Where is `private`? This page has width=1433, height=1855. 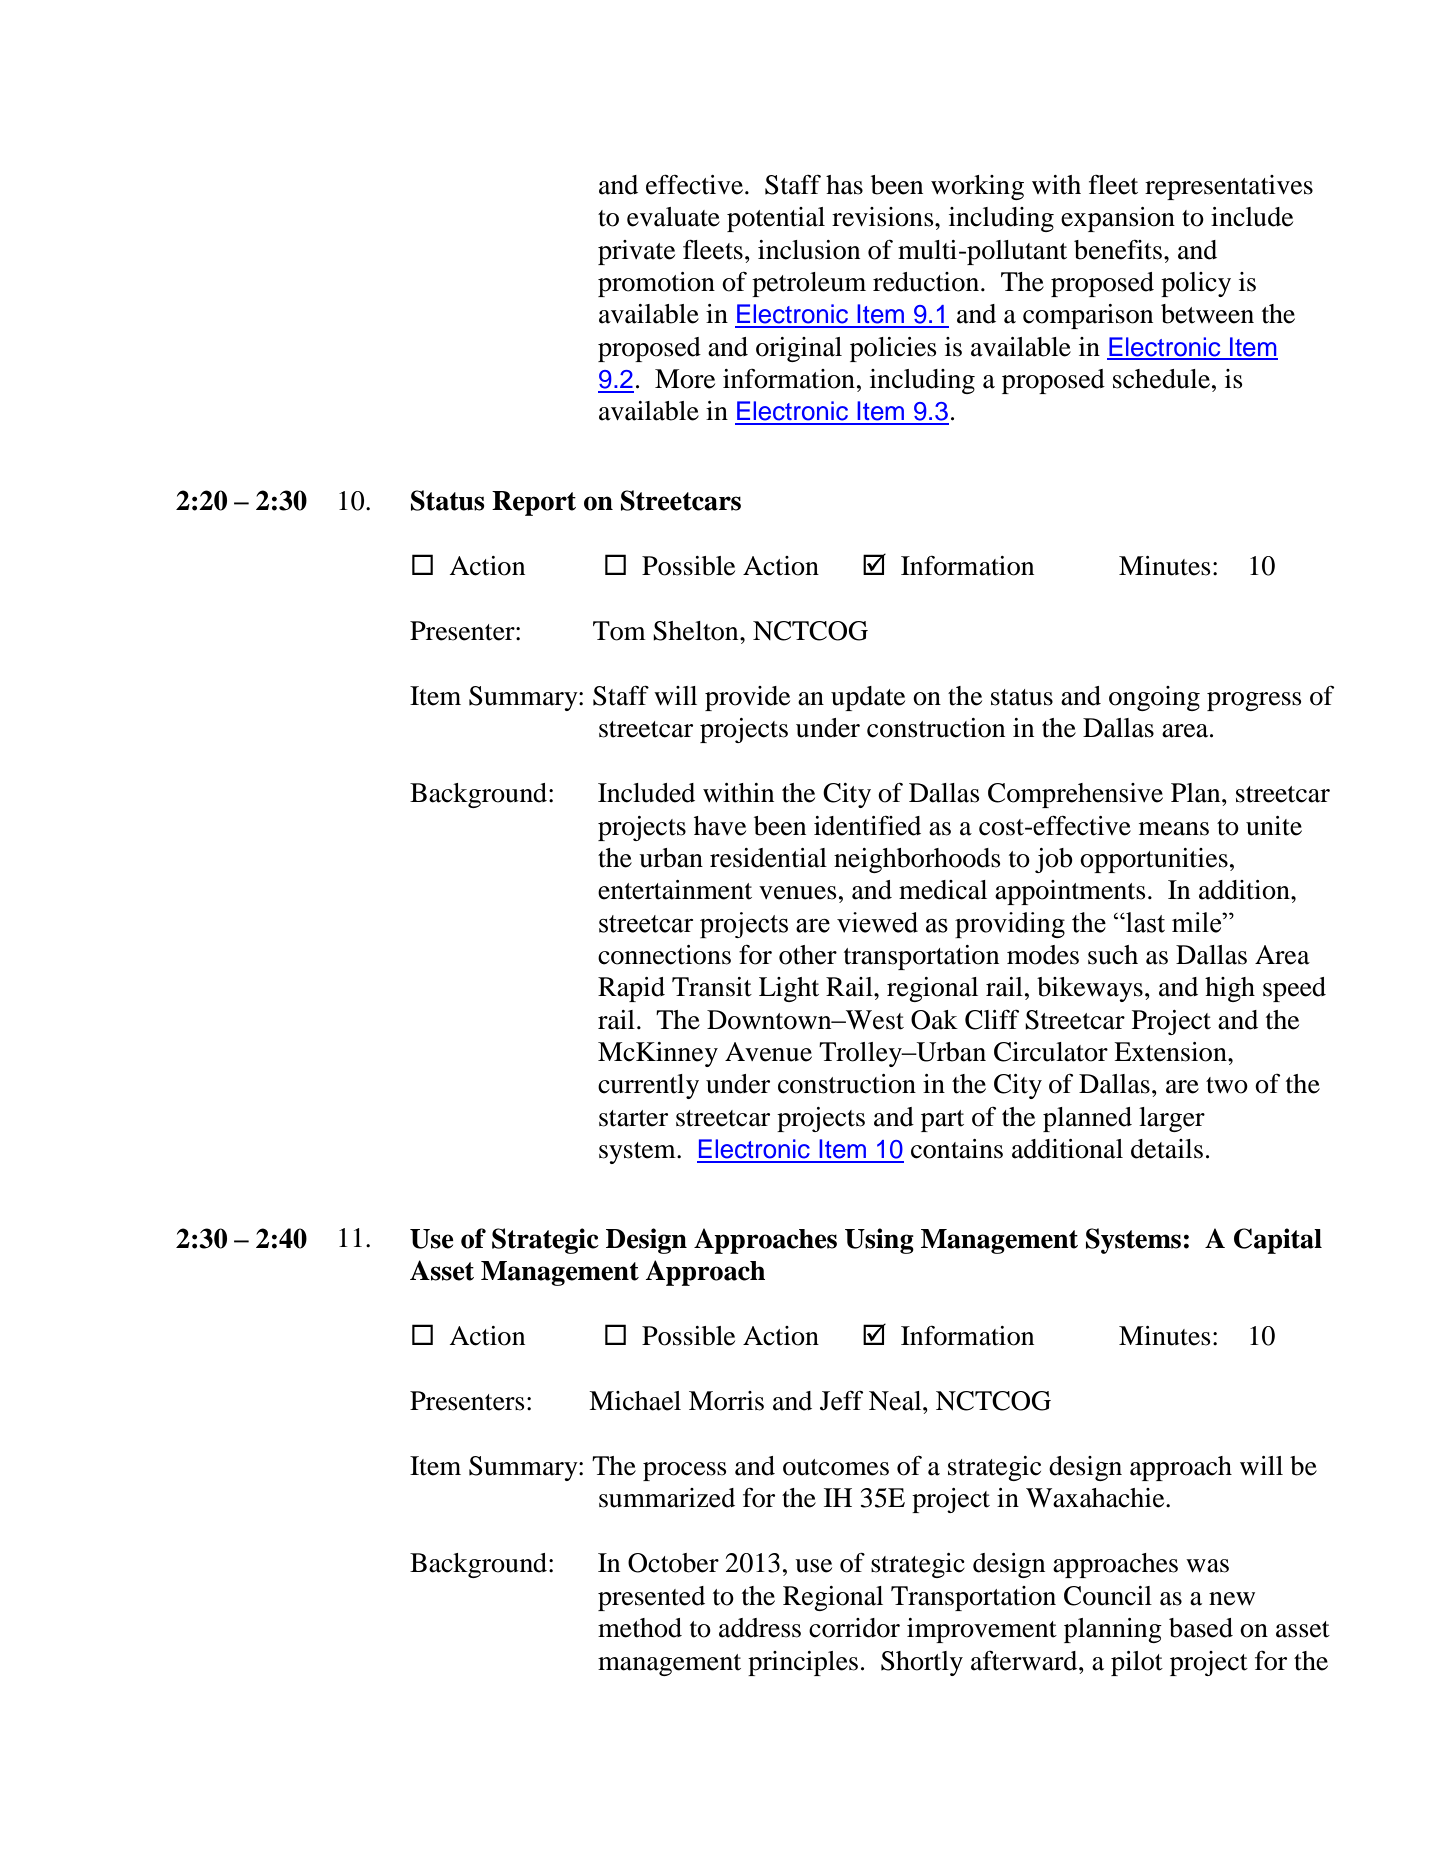 private is located at coordinates (636, 252).
